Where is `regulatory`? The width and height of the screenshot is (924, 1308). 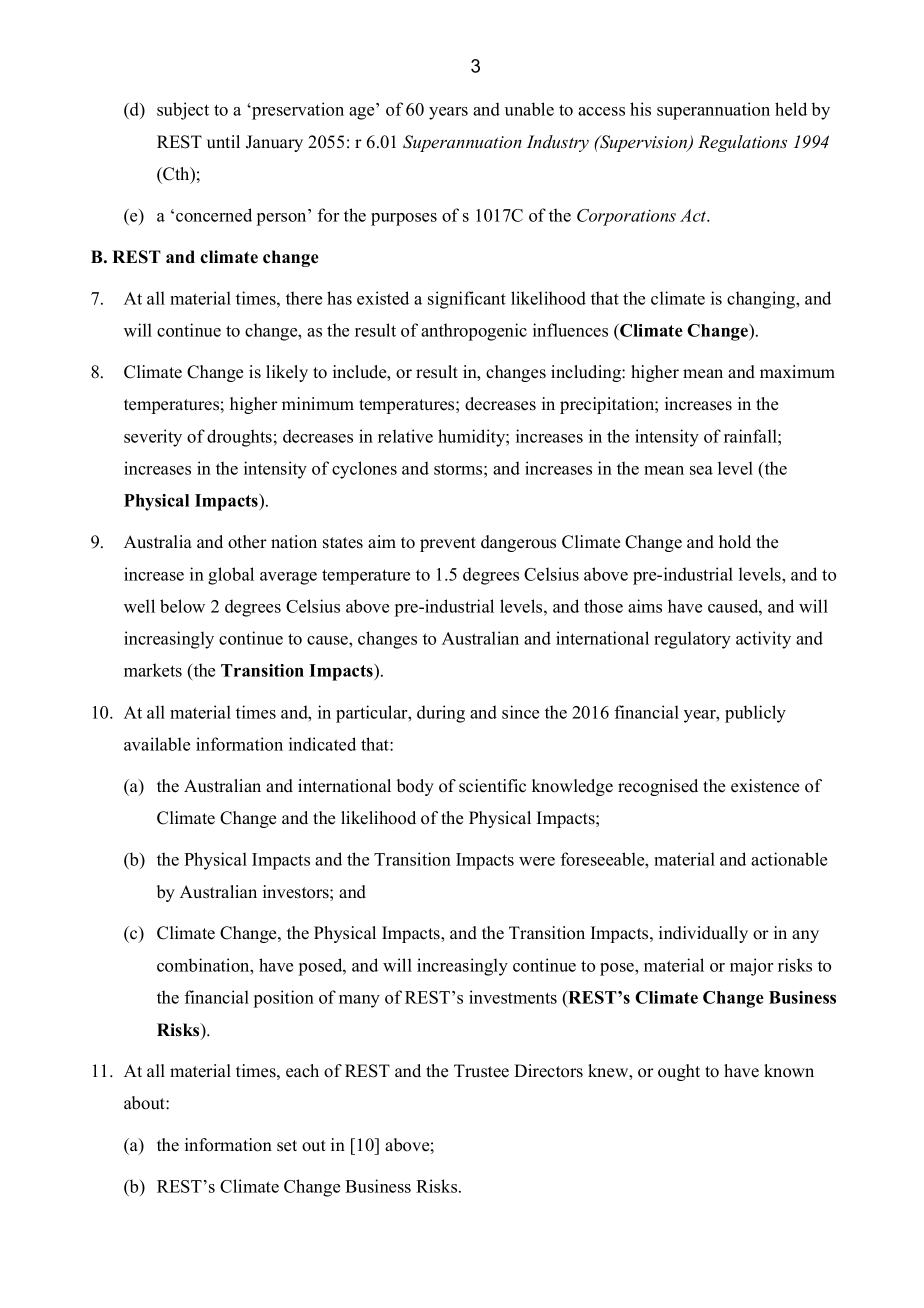 regulatory is located at coordinates (692, 640).
